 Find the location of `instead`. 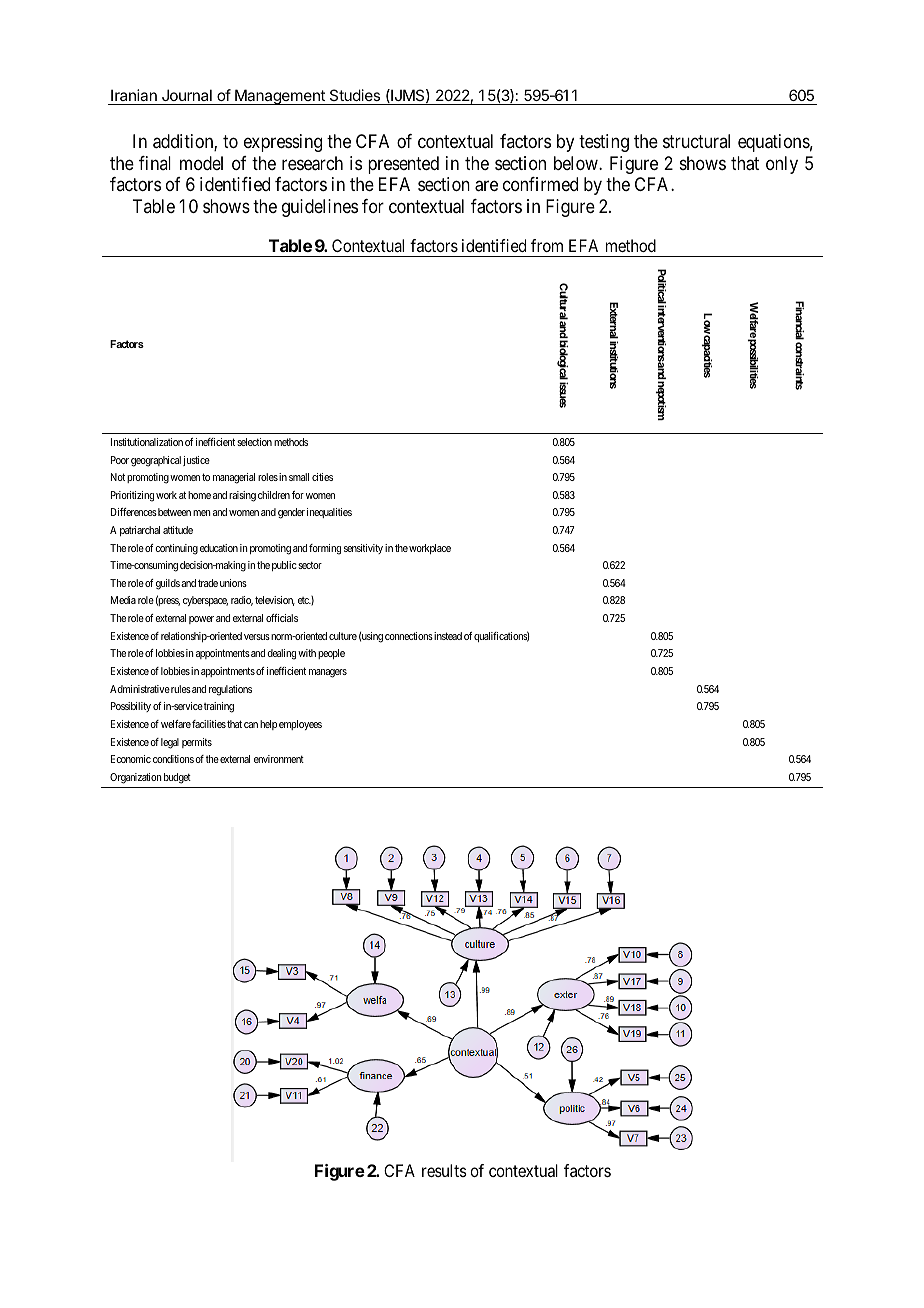

instead is located at coordinates (447, 636).
